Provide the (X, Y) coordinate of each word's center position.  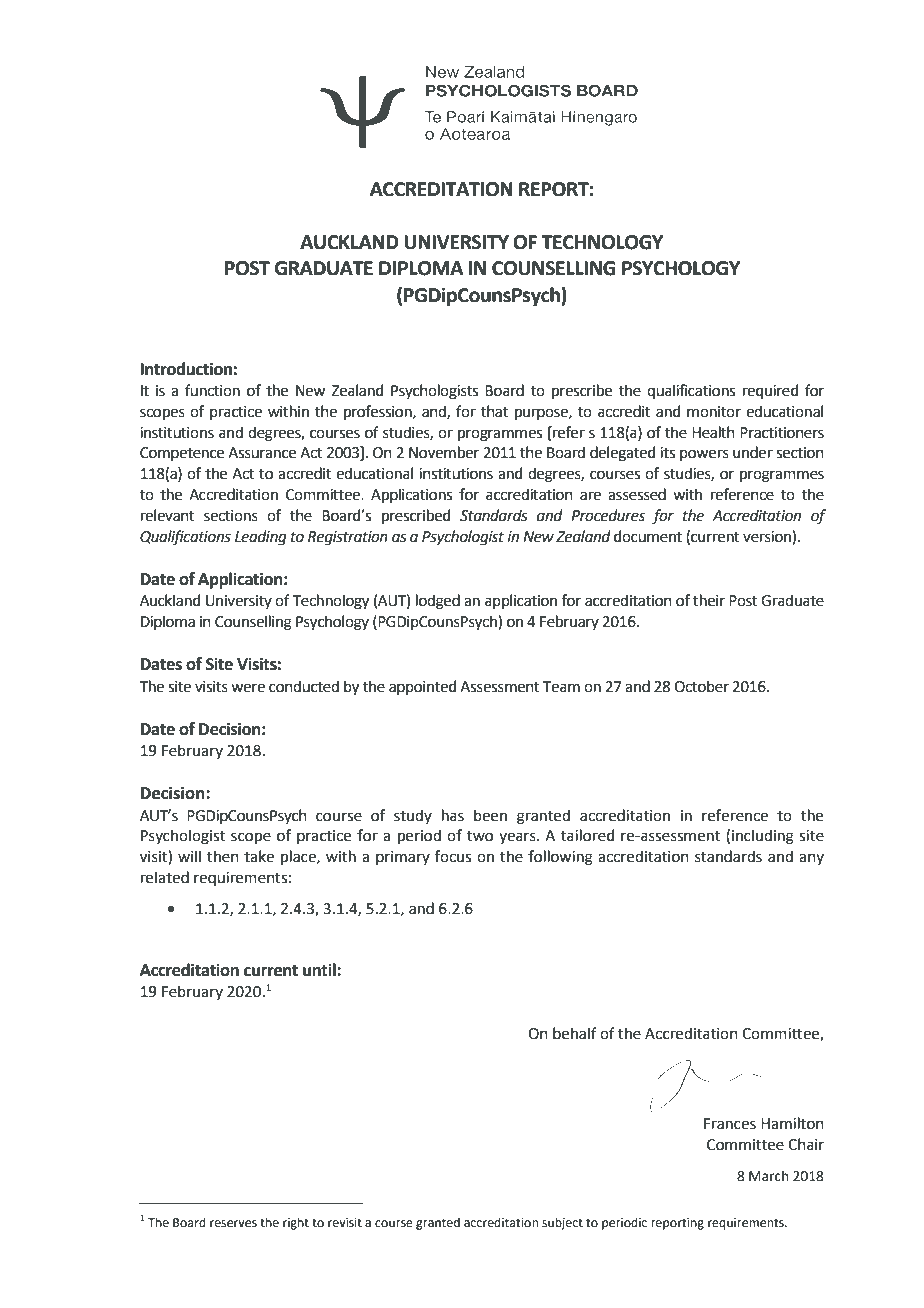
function (212, 390)
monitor (714, 412)
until (320, 970)
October (701, 686)
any (811, 859)
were (248, 688)
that (494, 411)
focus (453, 856)
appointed (422, 687)
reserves (233, 1224)
